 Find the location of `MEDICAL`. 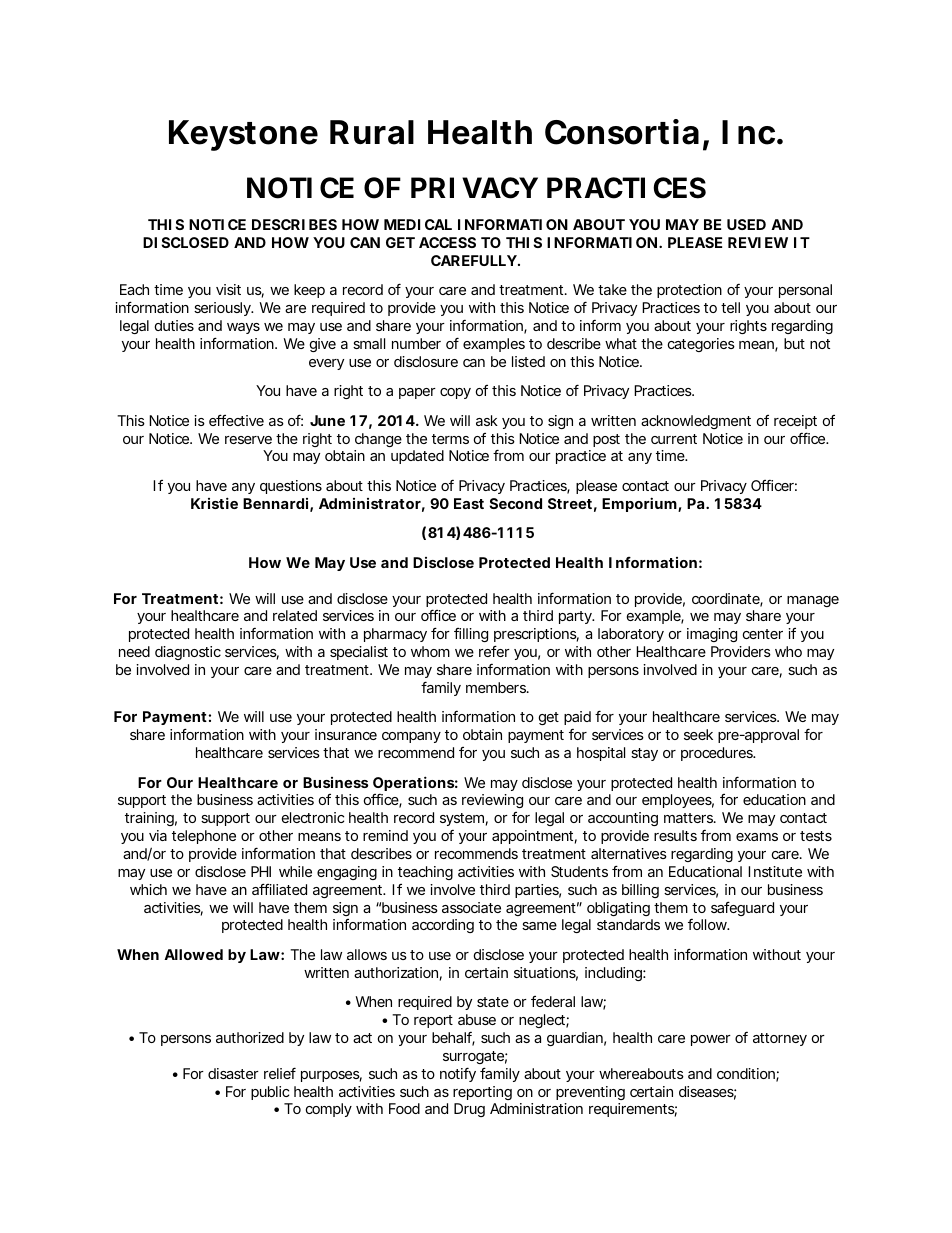

MEDICAL is located at coordinates (418, 224).
